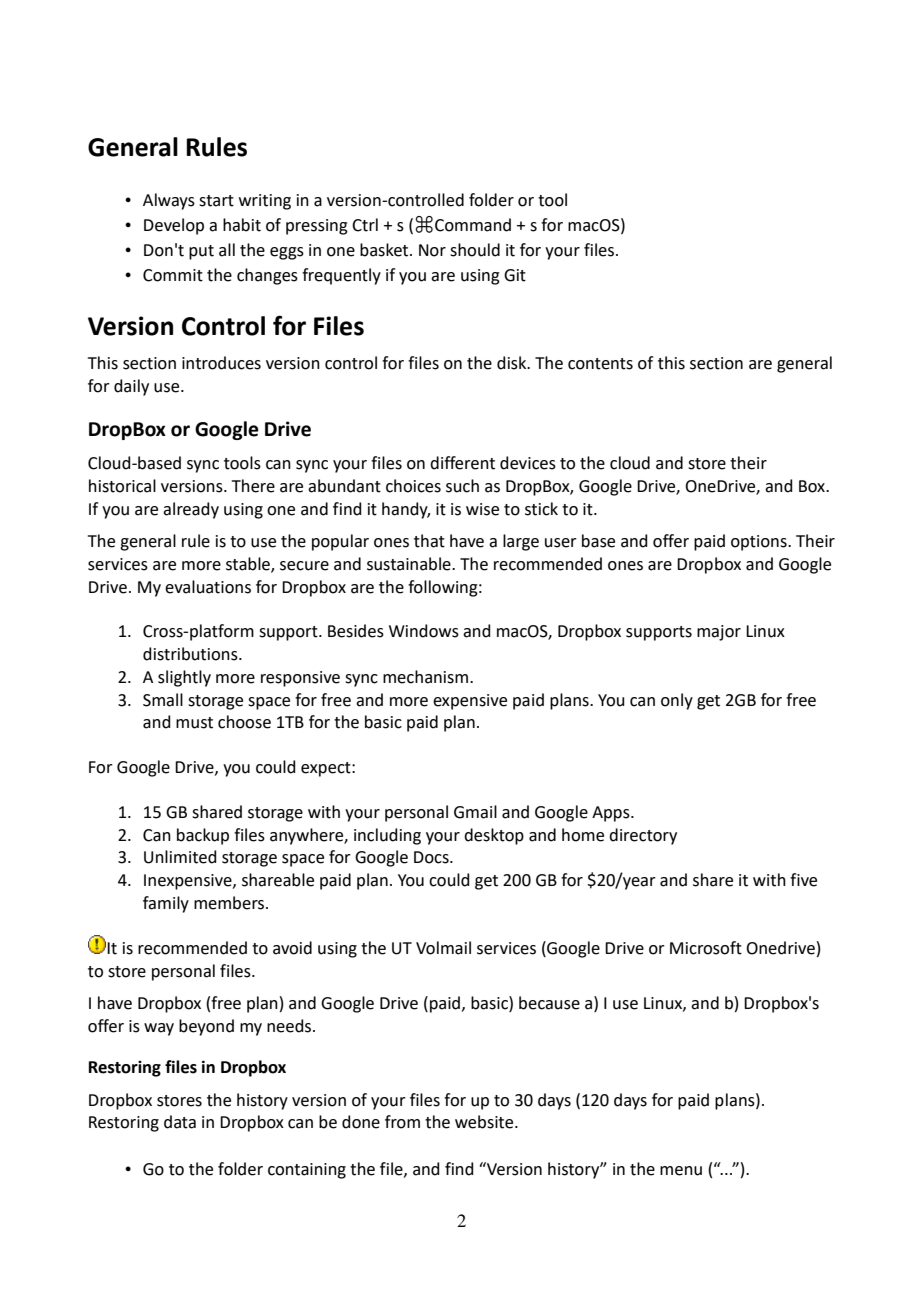 The width and height of the image is (924, 1308). I want to click on backup, so click(203, 836).
